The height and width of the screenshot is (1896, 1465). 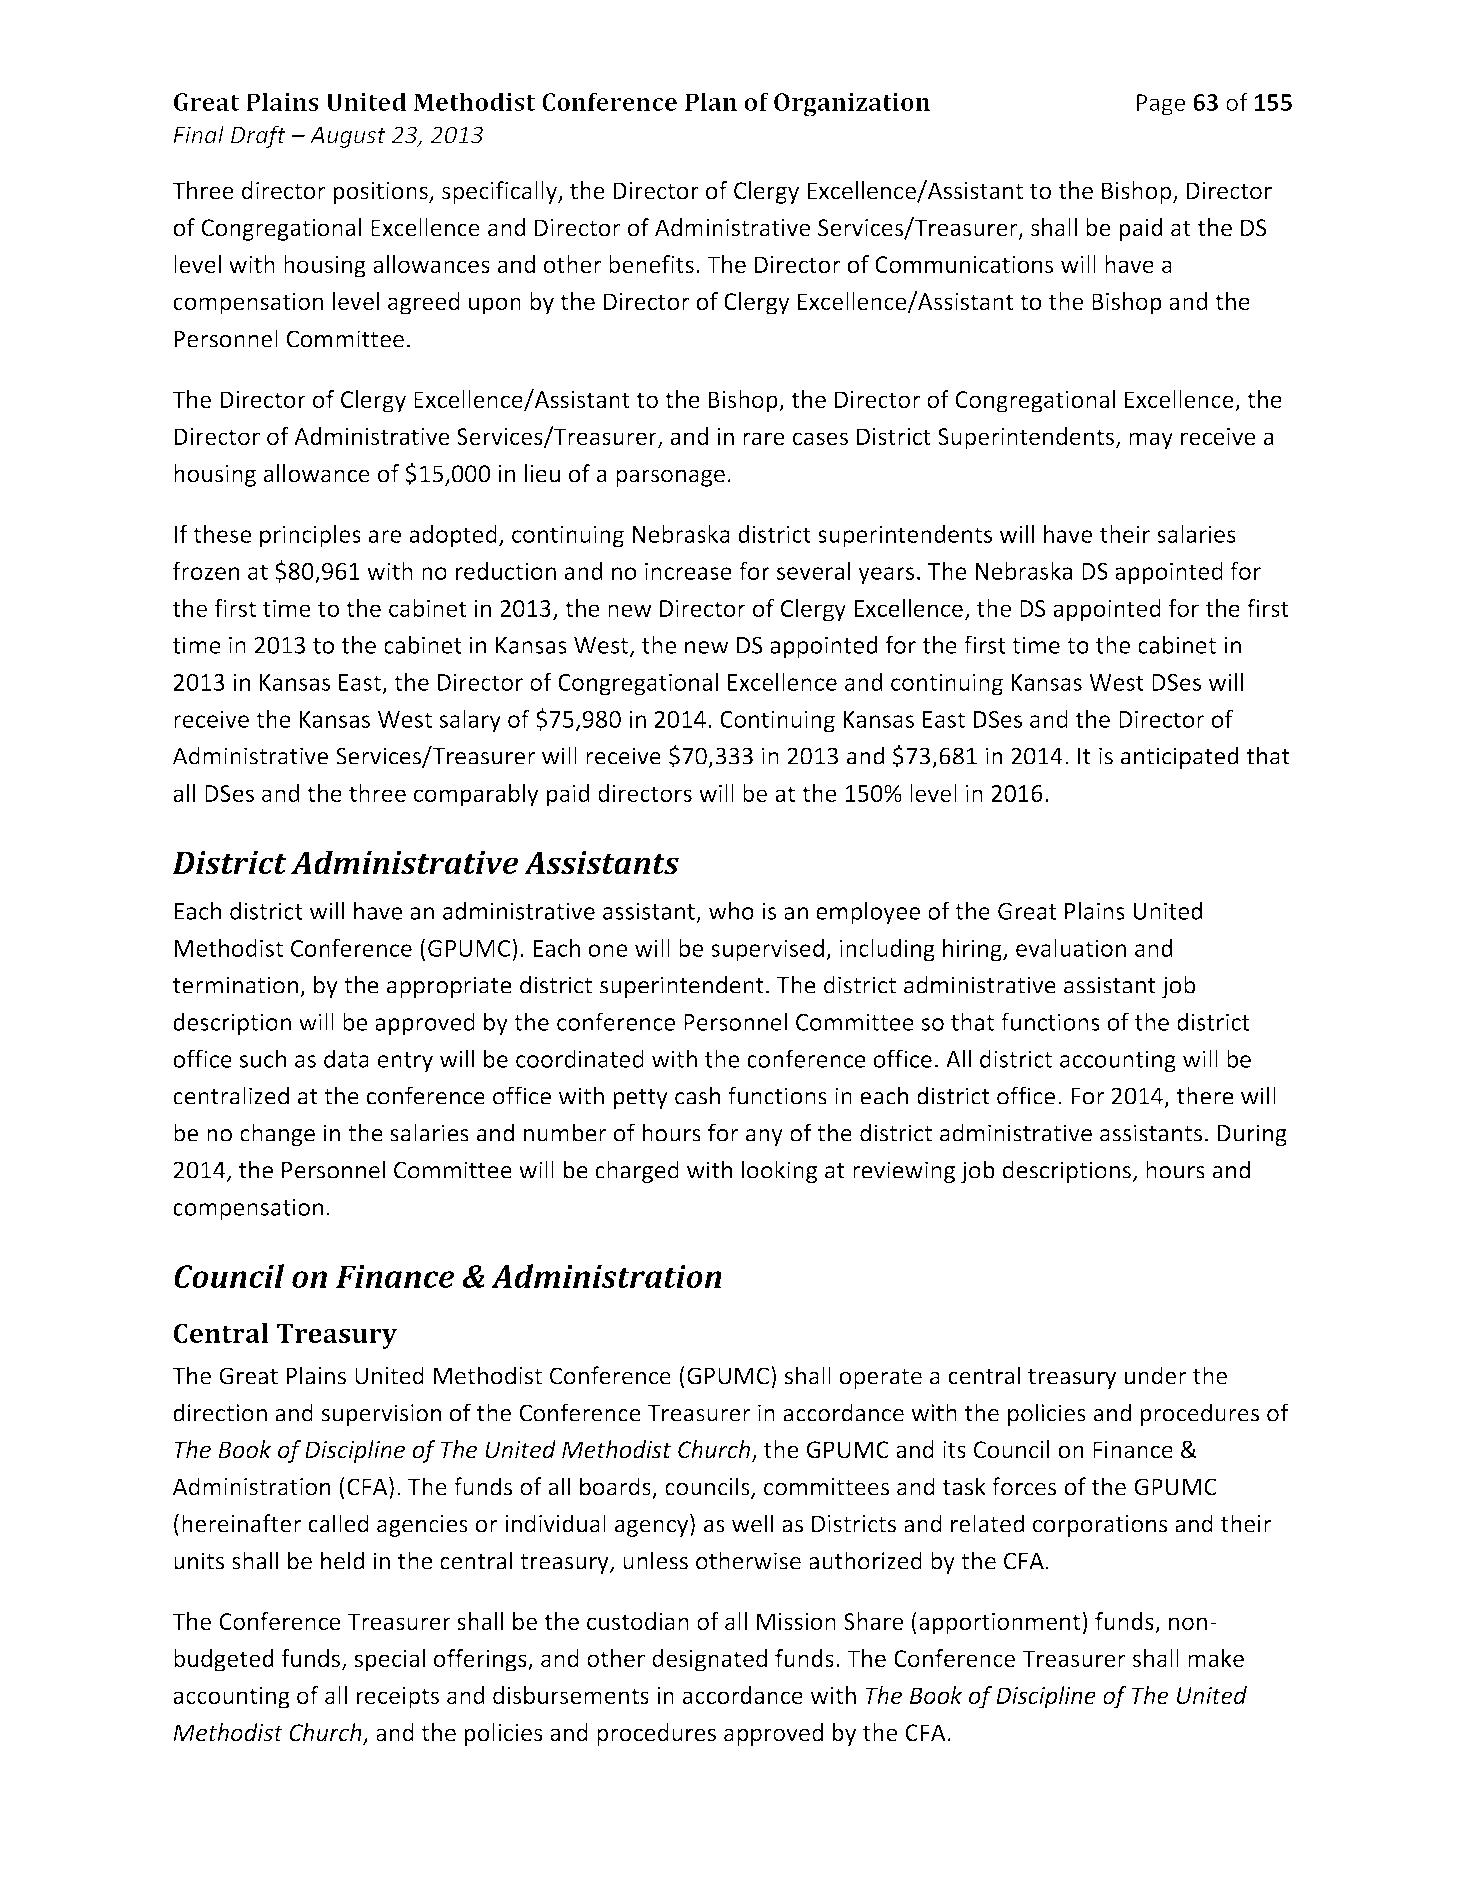 I want to click on August, so click(x=348, y=137).
